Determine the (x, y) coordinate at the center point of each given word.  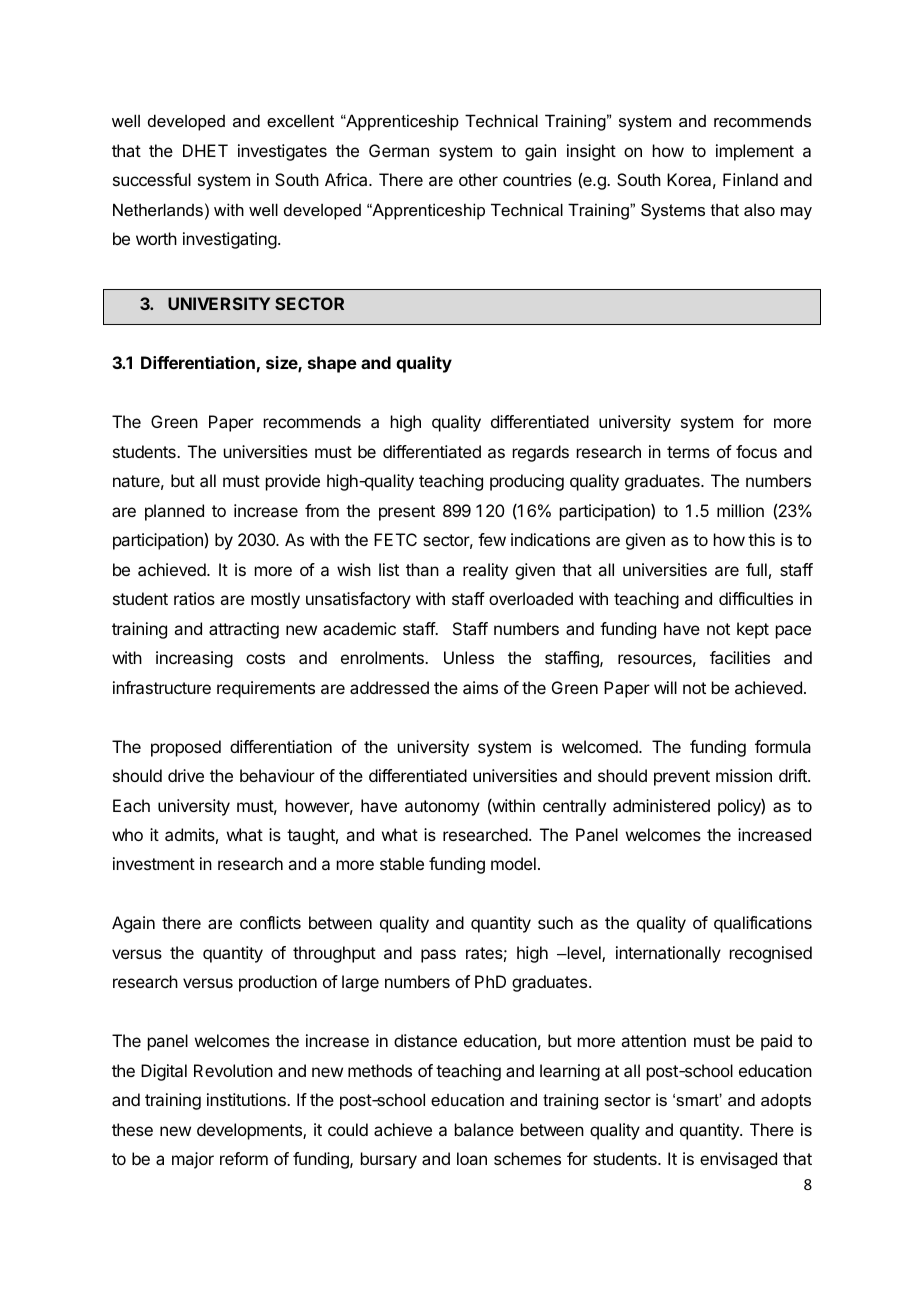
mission (744, 775)
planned (174, 512)
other (478, 179)
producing (527, 482)
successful (152, 179)
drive (186, 775)
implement (755, 152)
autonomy (442, 808)
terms (688, 452)
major (193, 1160)
